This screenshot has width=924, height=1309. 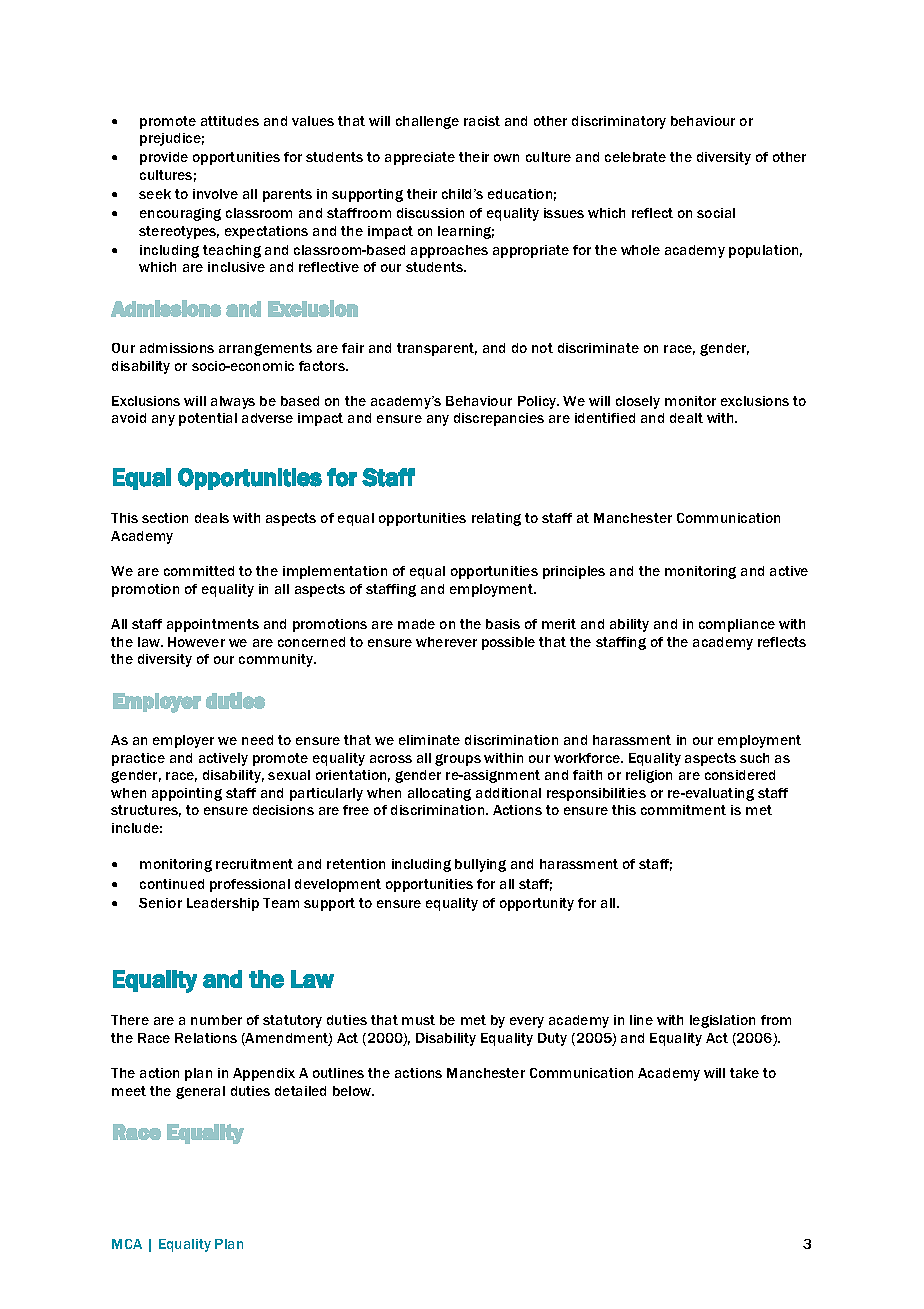 I want to click on made, so click(x=416, y=624).
